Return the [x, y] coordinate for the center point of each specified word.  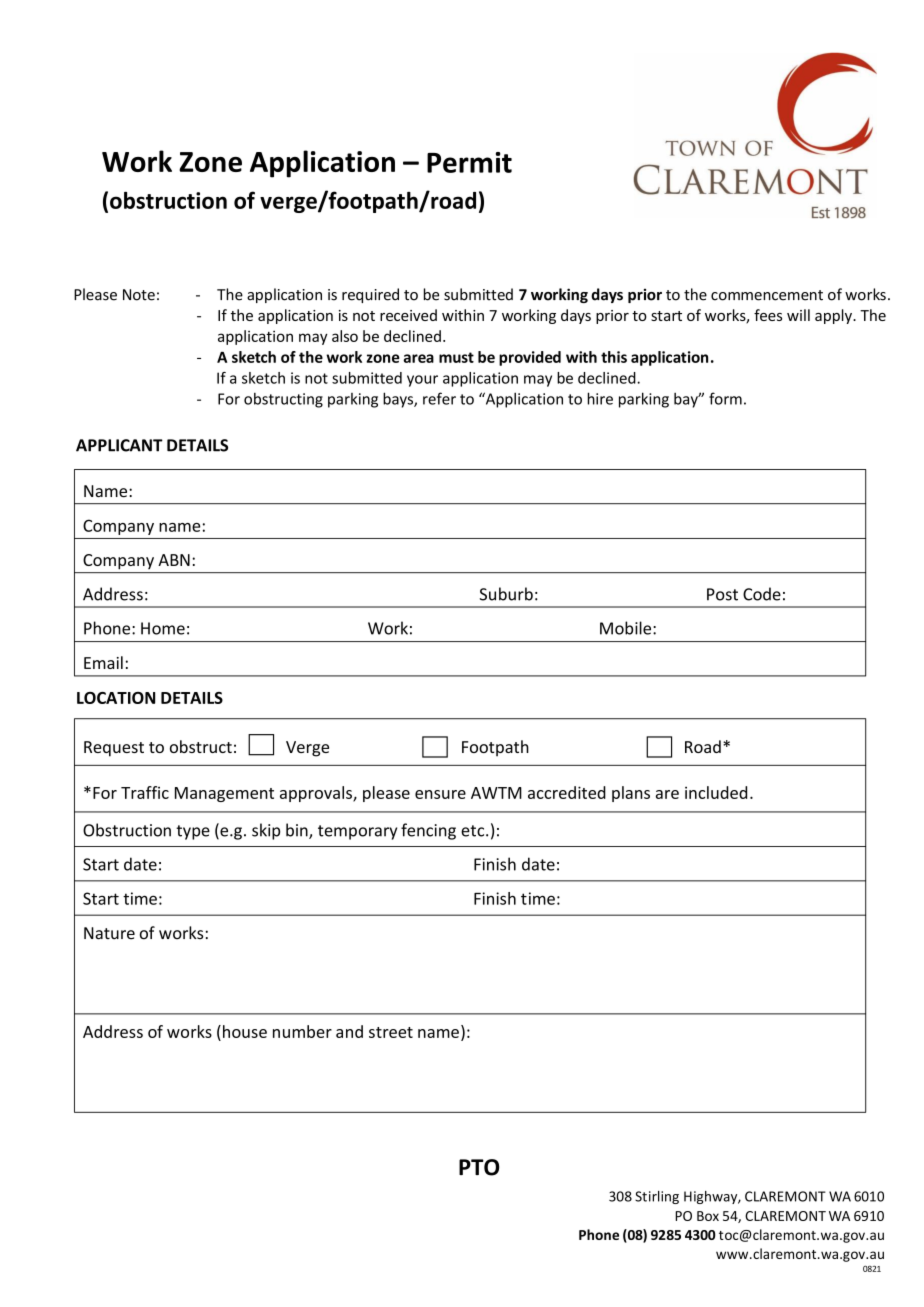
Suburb [506, 594]
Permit [469, 162]
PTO [479, 1167]
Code [762, 594]
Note [139, 295]
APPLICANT [119, 445]
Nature [109, 933]
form [725, 398]
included [716, 792]
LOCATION [116, 698]
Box [708, 1216]
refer [439, 398]
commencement [767, 295]
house [245, 1031]
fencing [428, 831]
